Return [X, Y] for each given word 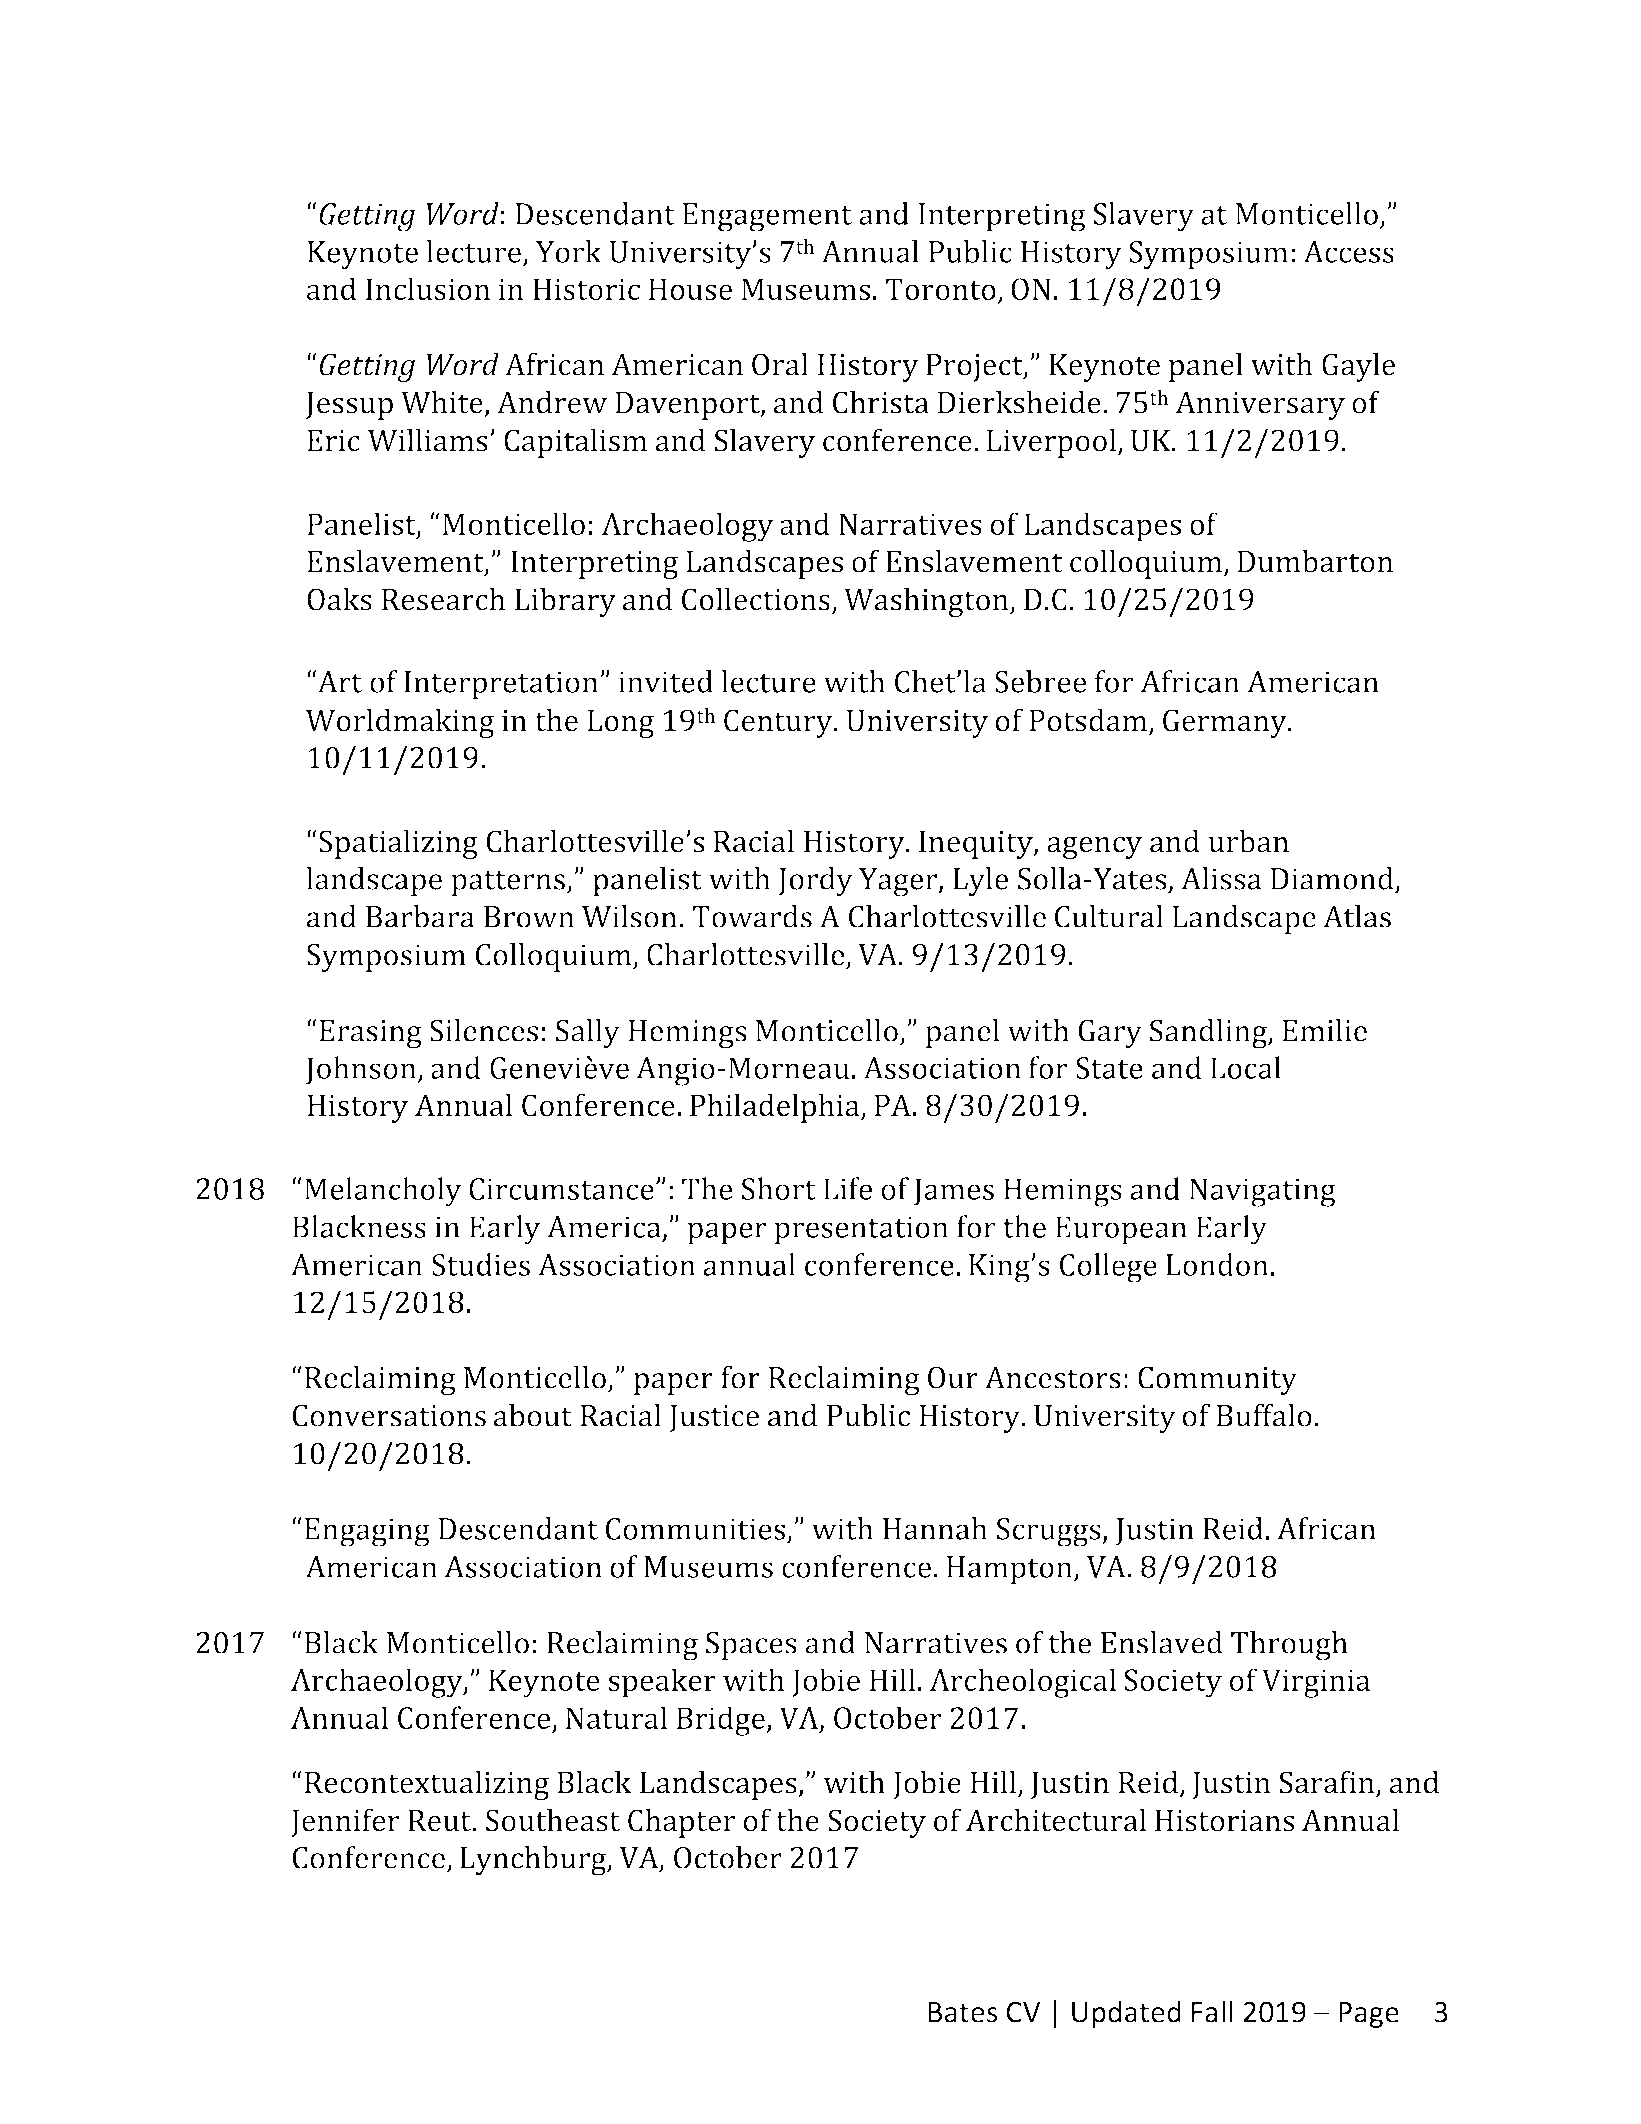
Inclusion [428, 288]
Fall [1212, 2011]
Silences [484, 1030]
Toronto [940, 289]
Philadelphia [776, 1108]
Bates [962, 2012]
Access [1348, 252]
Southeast [553, 1820]
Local [1246, 1067]
